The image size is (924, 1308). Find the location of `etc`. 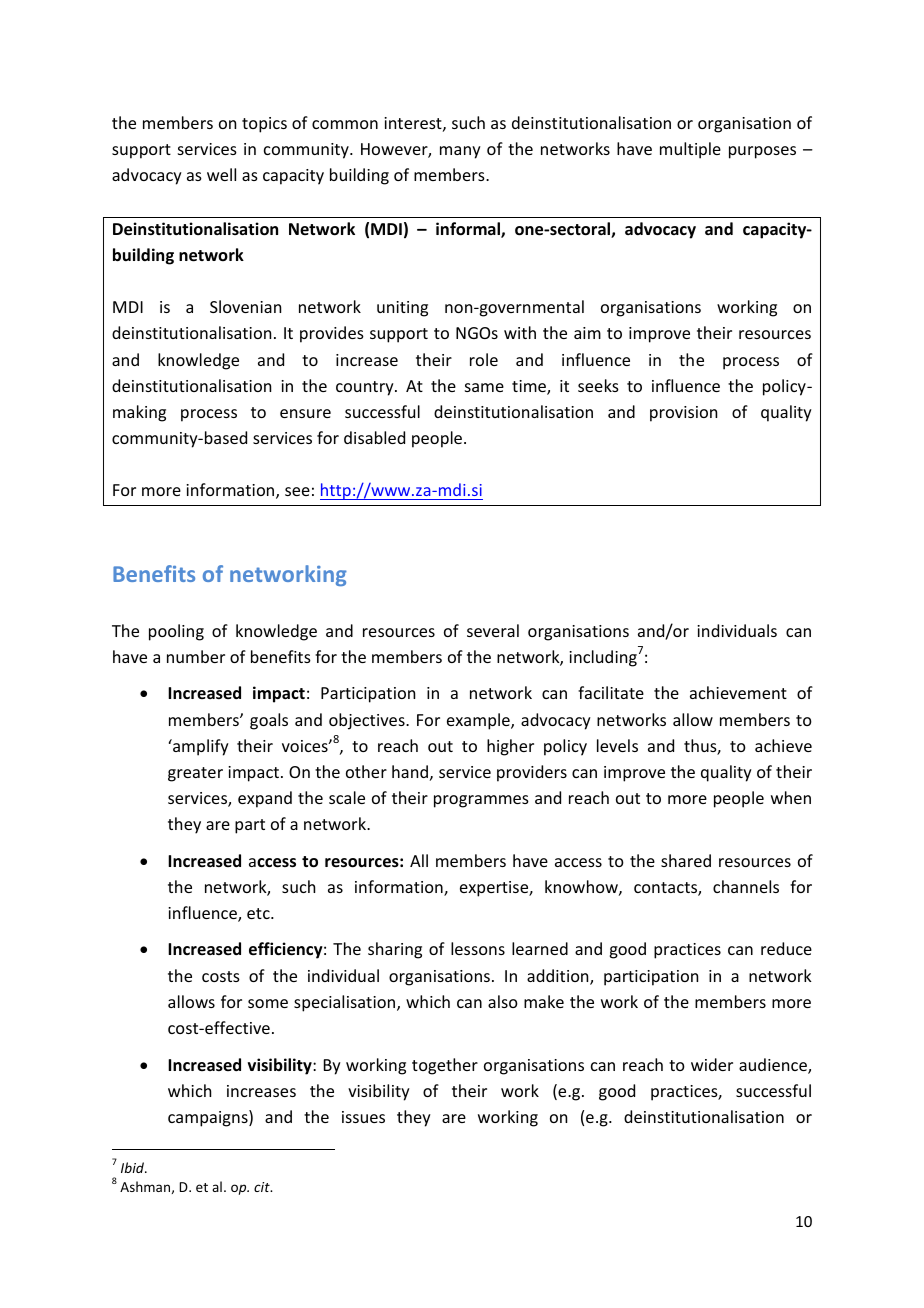

etc is located at coordinates (259, 913).
